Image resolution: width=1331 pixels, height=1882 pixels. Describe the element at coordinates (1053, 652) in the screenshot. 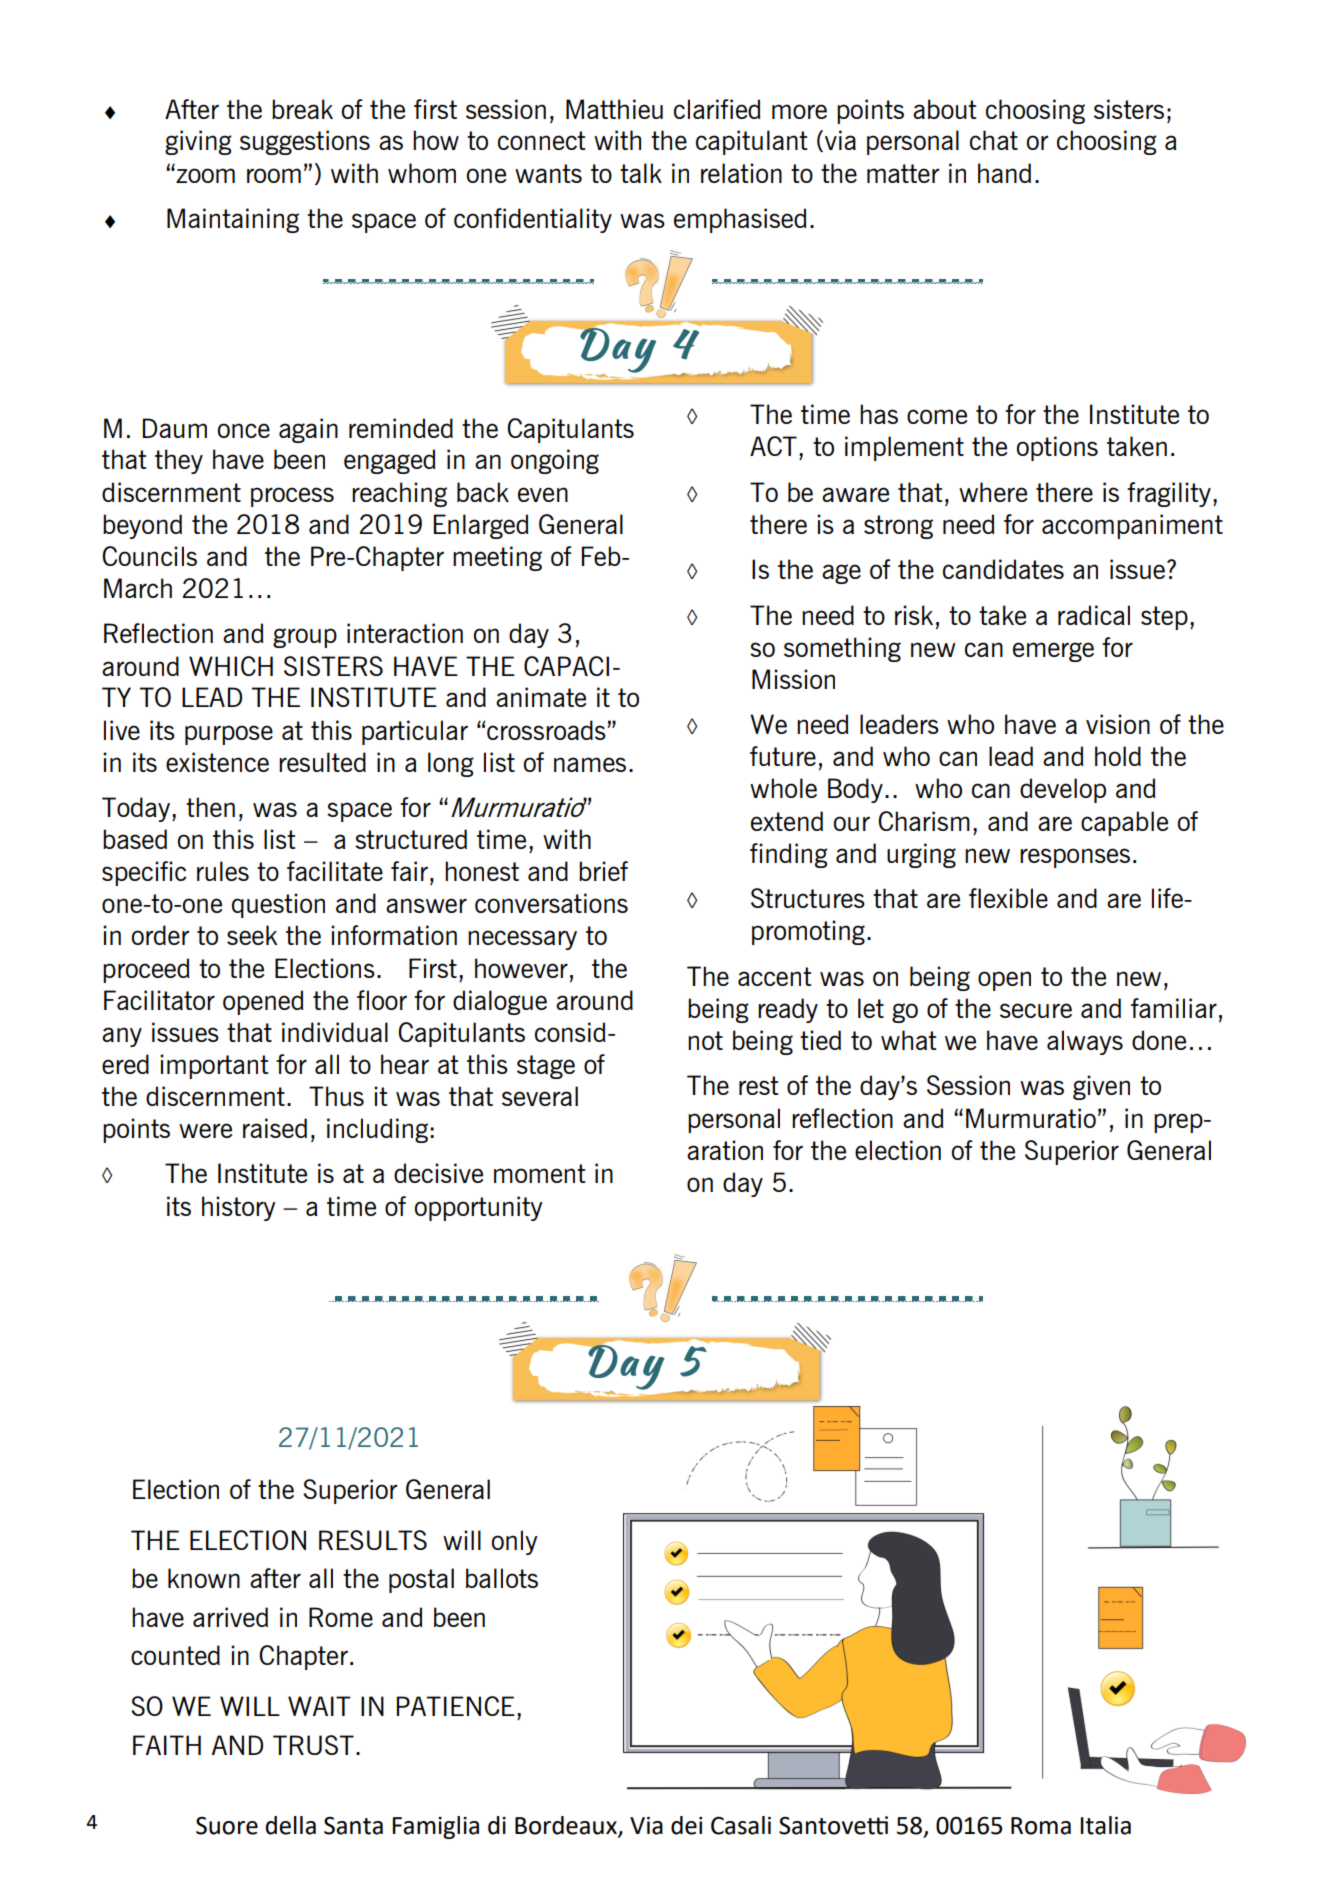

I see `emerge` at that location.
